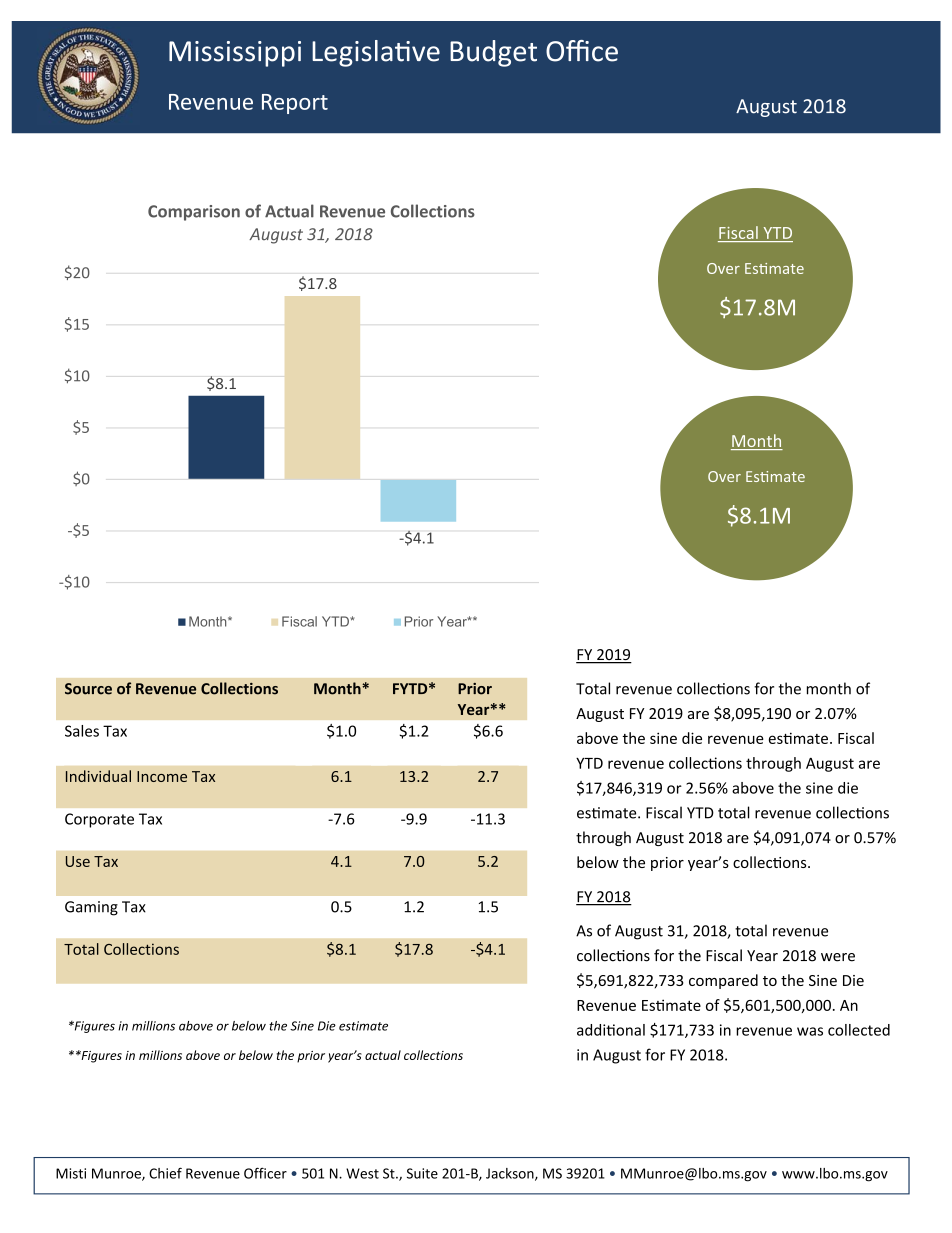 Image resolution: width=952 pixels, height=1233 pixels. What do you see at coordinates (82, 731) in the screenshot?
I see `Sales` at bounding box center [82, 731].
